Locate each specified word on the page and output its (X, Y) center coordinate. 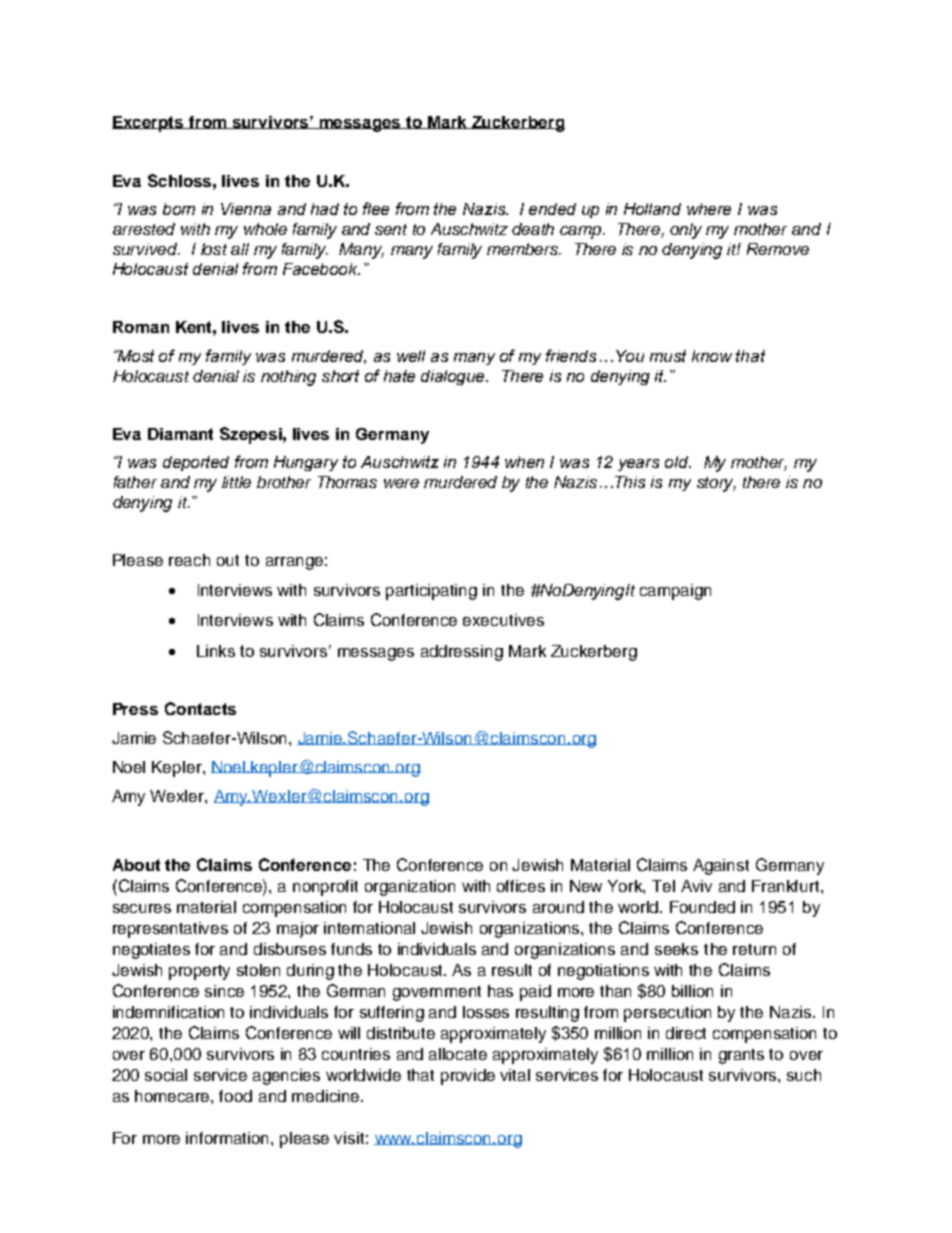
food (235, 1096)
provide (468, 1077)
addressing (462, 653)
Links (216, 651)
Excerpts (149, 124)
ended (552, 209)
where (709, 209)
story (716, 484)
